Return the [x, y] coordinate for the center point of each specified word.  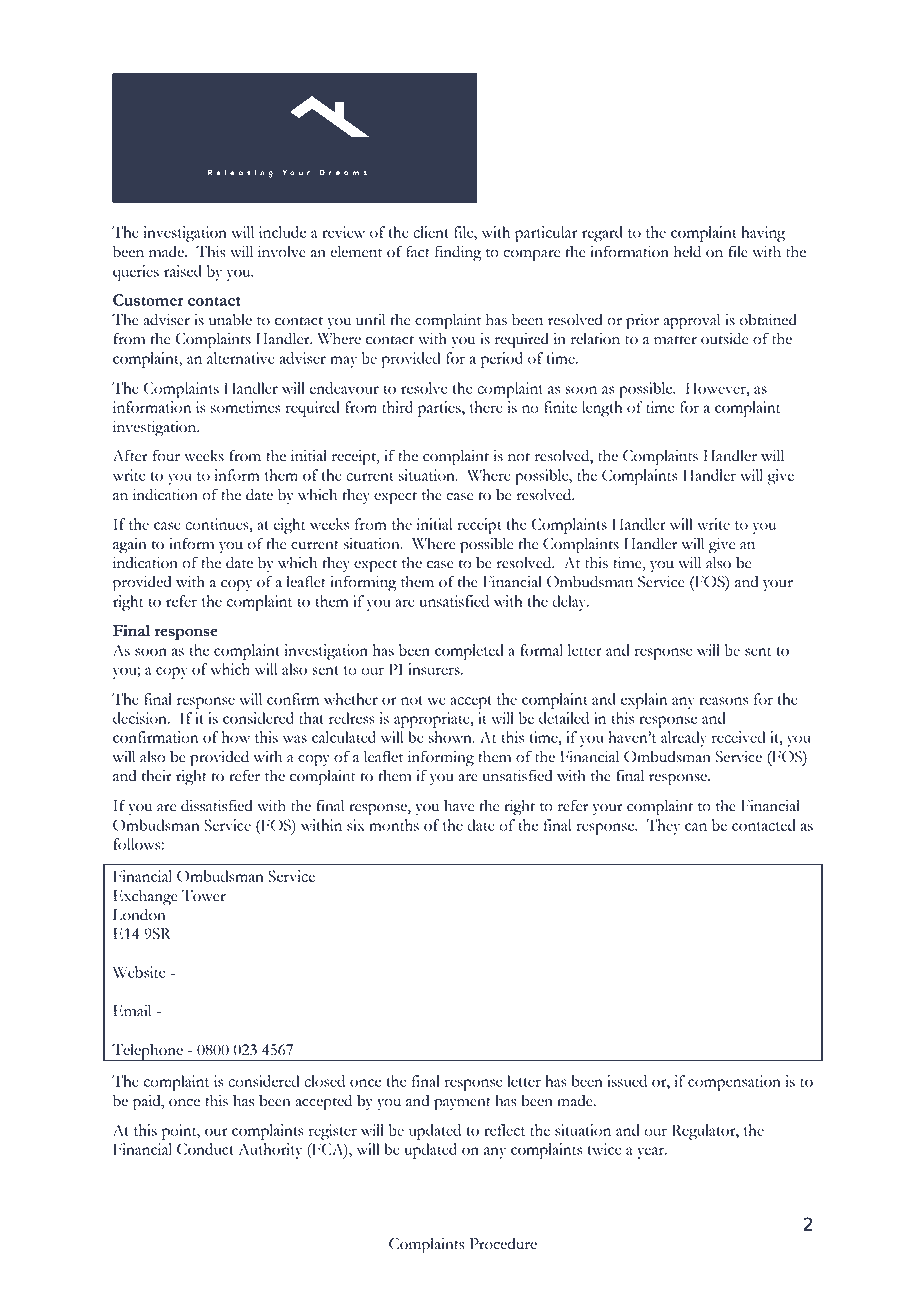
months [394, 825]
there [486, 407]
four [166, 455]
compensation [734, 1083]
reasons [723, 701]
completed [469, 652]
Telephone [147, 1052]
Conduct [205, 1149]
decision [141, 718]
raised [183, 271]
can [696, 827]
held [687, 251]
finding [458, 253]
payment [462, 1104]
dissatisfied [217, 805]
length [602, 409]
